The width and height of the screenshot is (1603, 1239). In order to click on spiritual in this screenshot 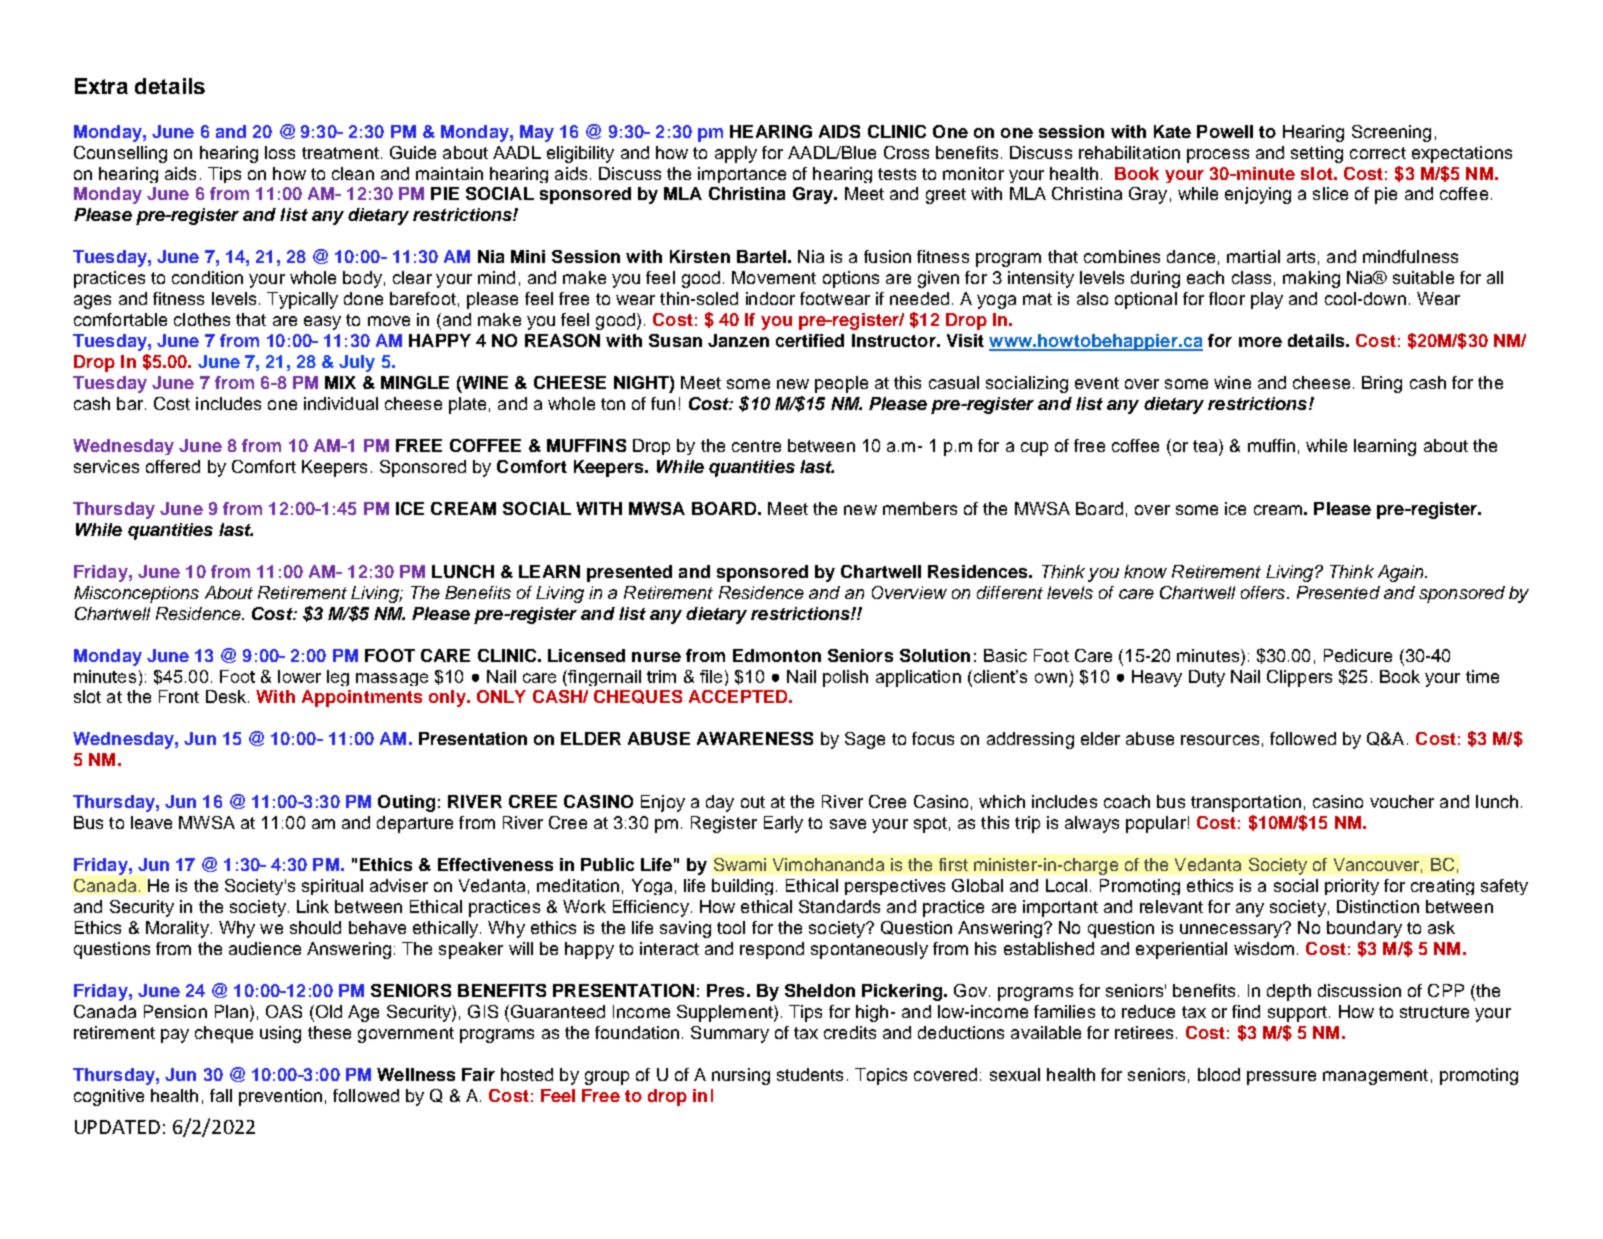, I will do `click(332, 887)`.
